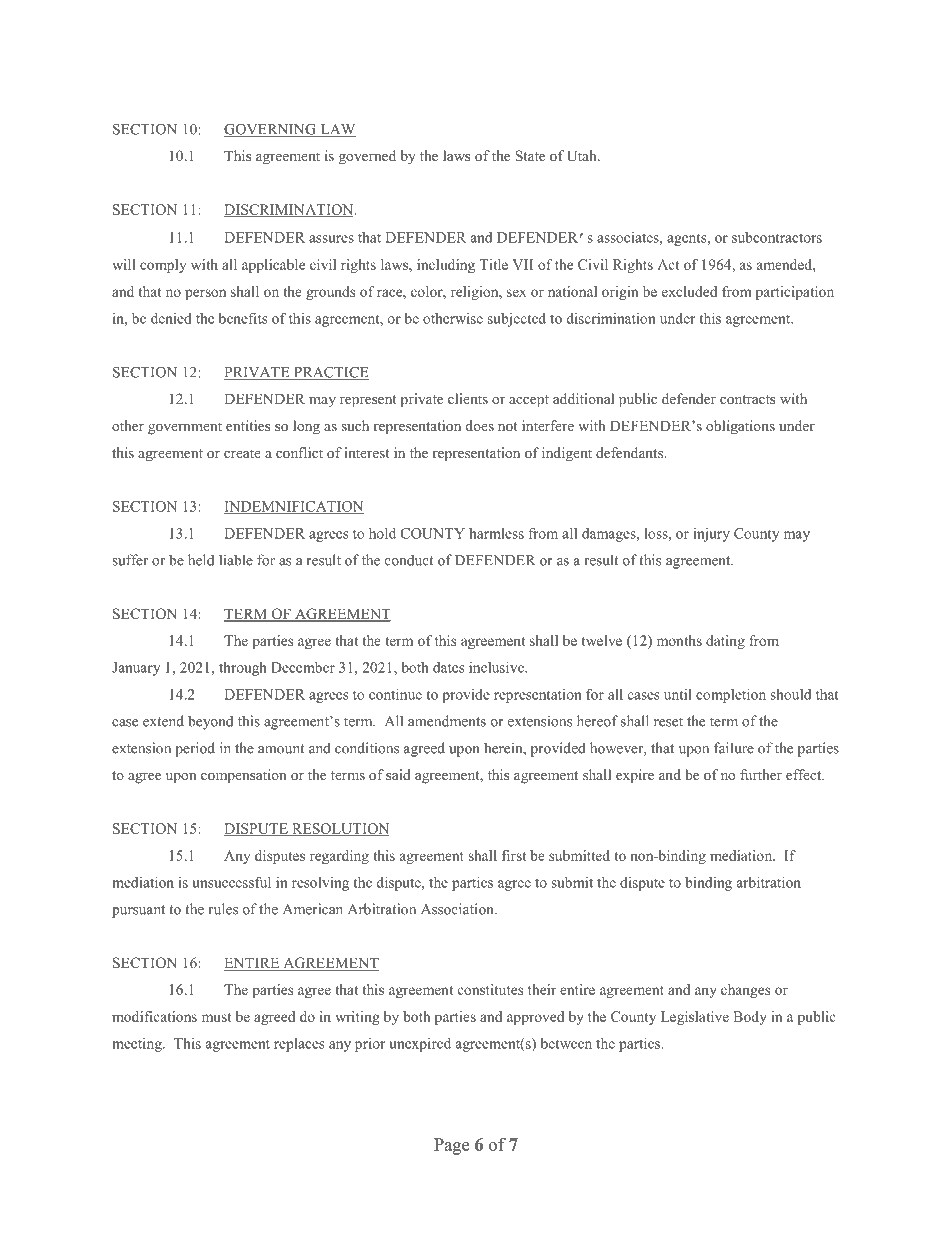 Image resolution: width=952 pixels, height=1233 pixels. What do you see at coordinates (243, 776) in the screenshot?
I see `compensation` at bounding box center [243, 776].
